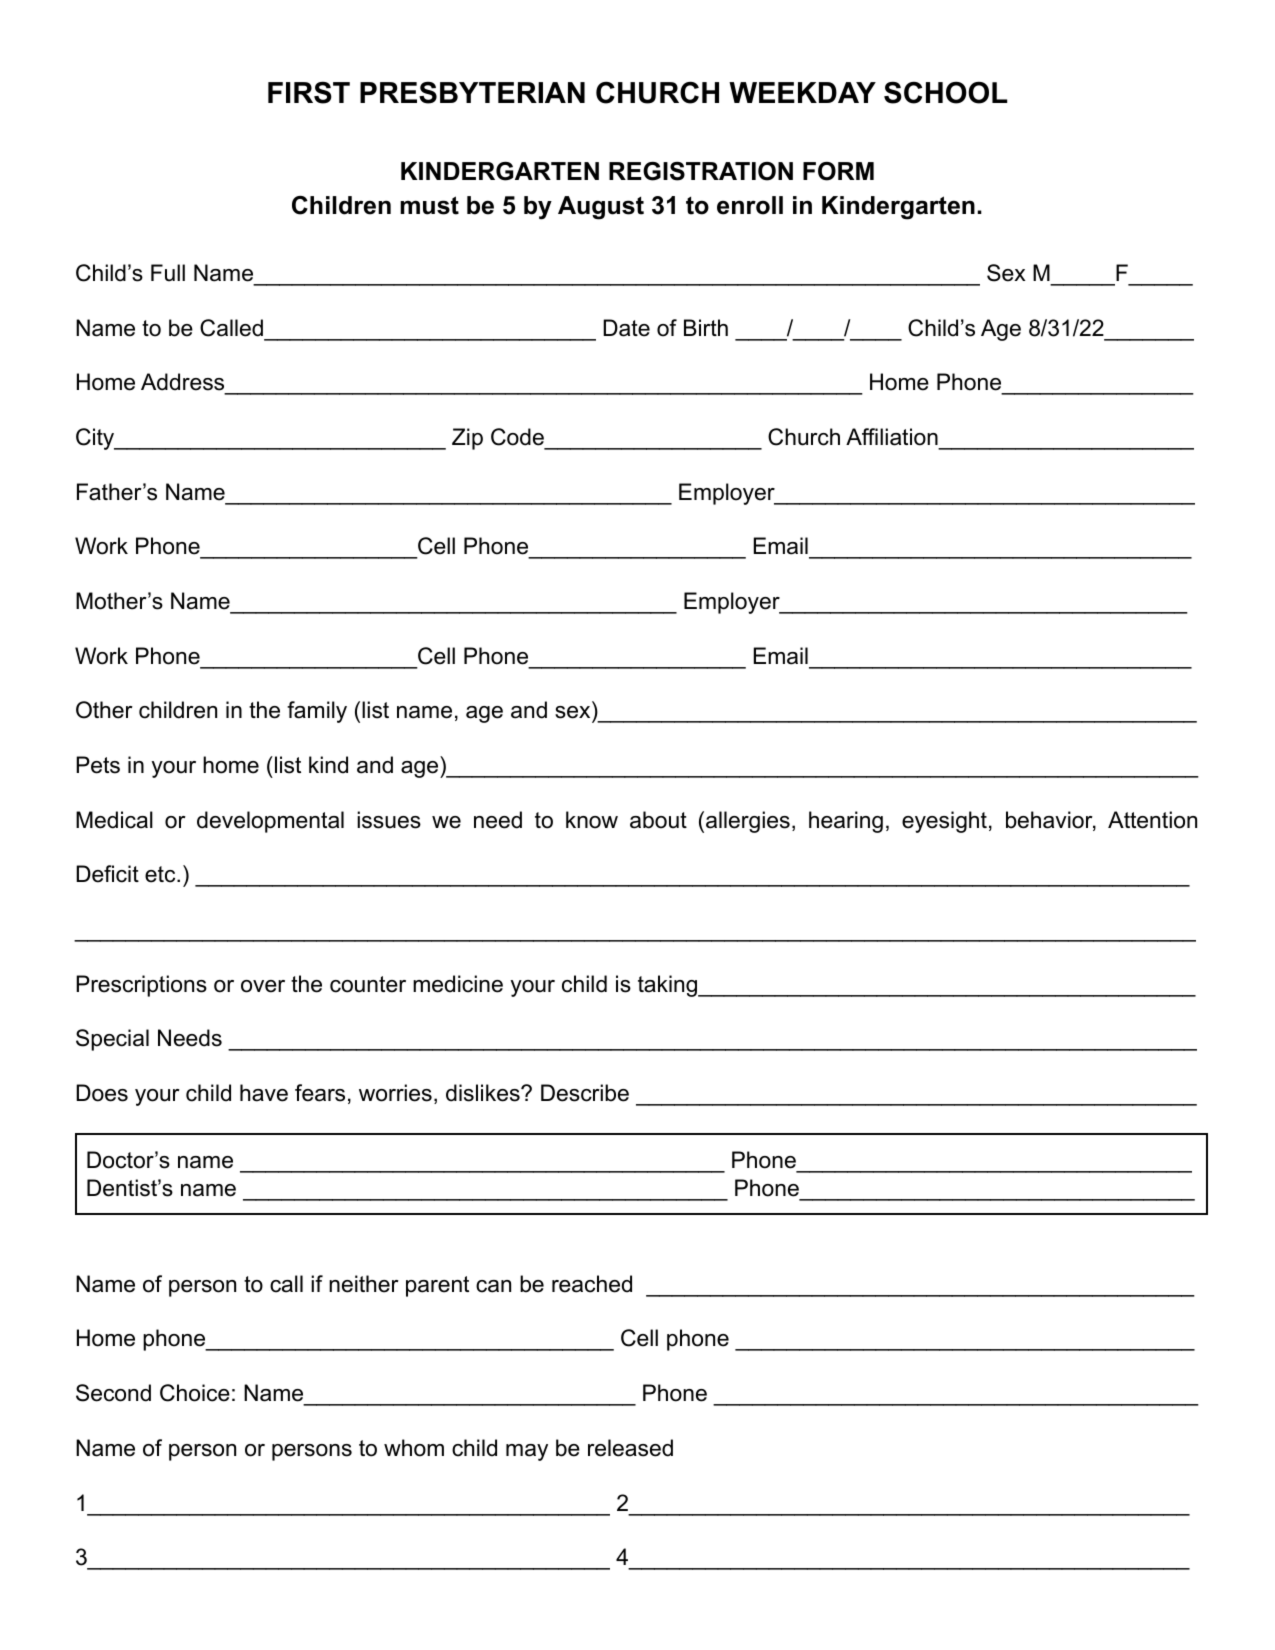  Describe the element at coordinates (309, 92) in the screenshot. I see `FIRST` at that location.
